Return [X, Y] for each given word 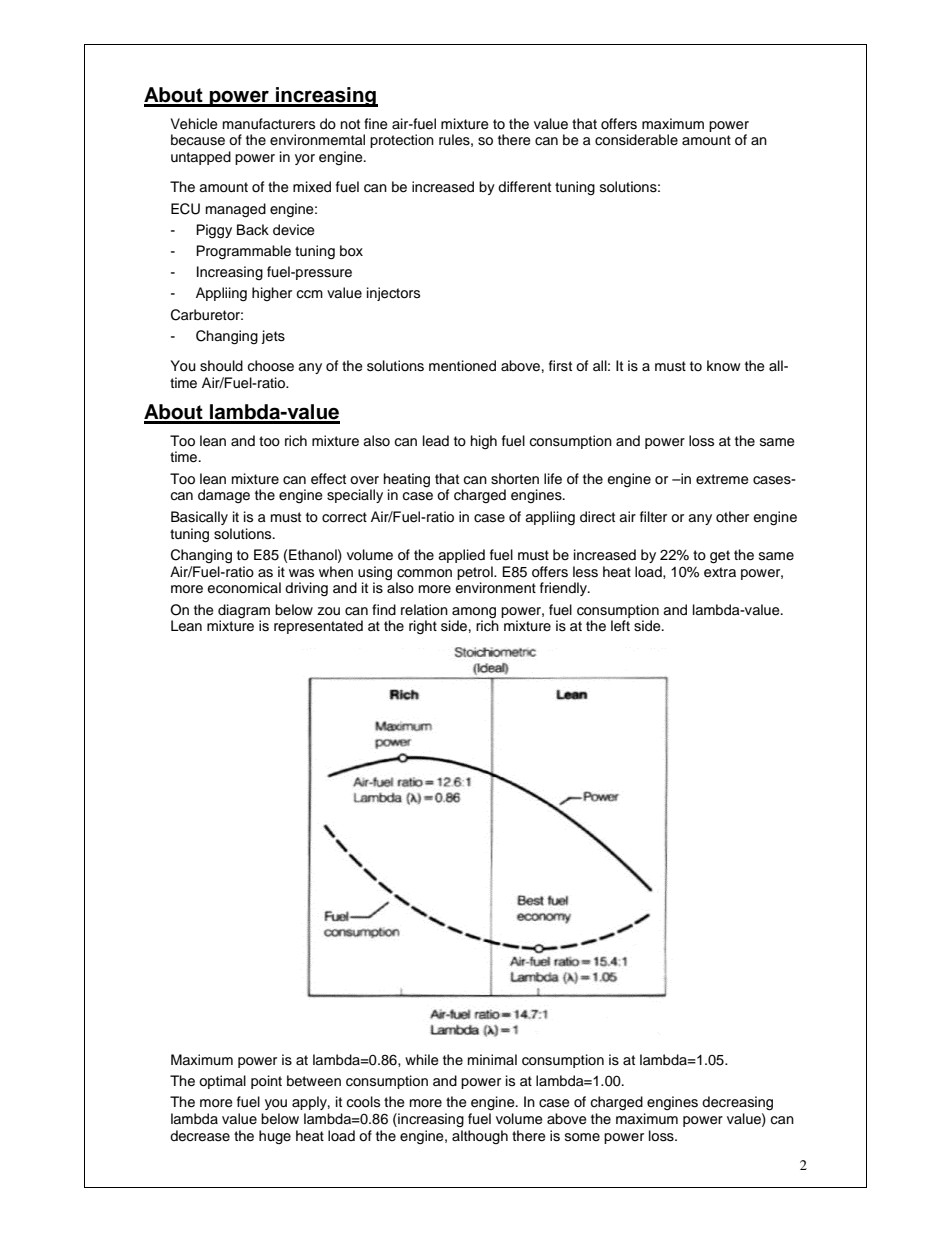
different [524, 186]
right [423, 627]
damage [224, 496]
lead [436, 441]
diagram [244, 611]
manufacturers [269, 124]
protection [402, 141]
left [620, 626]
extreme [722, 479]
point [266, 1082]
